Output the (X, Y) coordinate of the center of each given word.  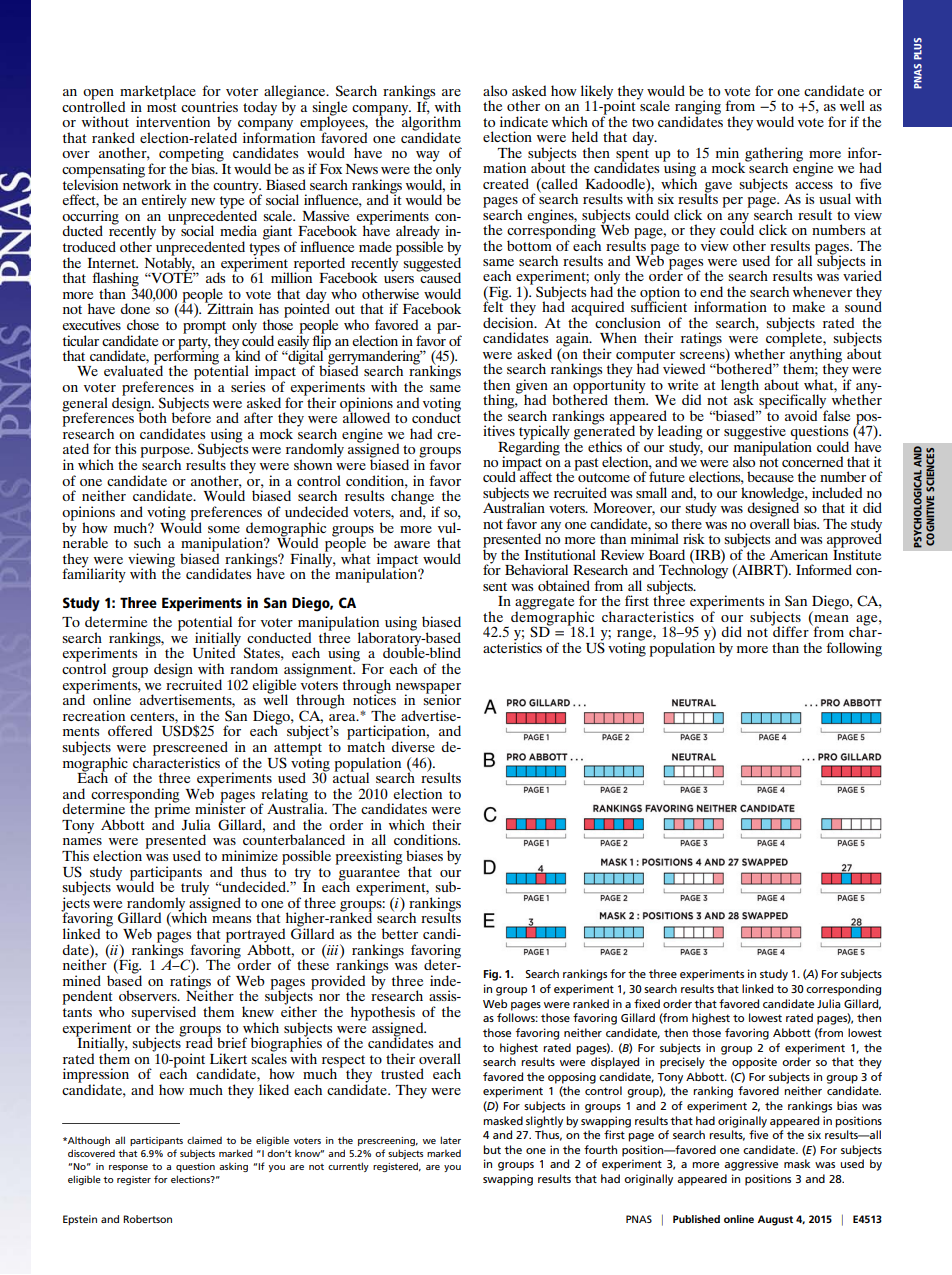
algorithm (431, 123)
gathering (774, 155)
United (214, 652)
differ (790, 630)
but (492, 1149)
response (128, 1168)
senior (442, 698)
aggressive (751, 1165)
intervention (173, 121)
